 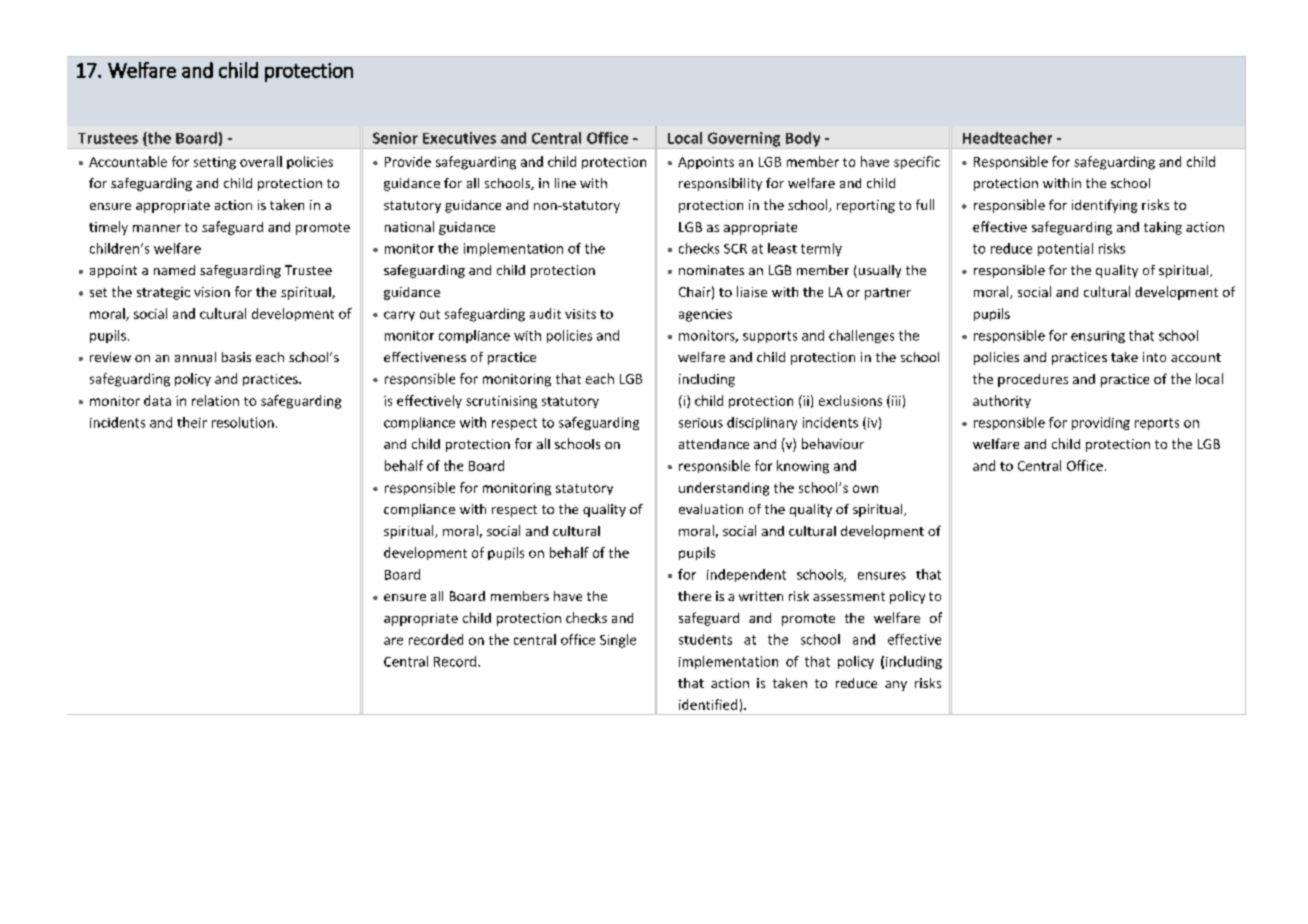 I want to click on Single, so click(x=618, y=641).
